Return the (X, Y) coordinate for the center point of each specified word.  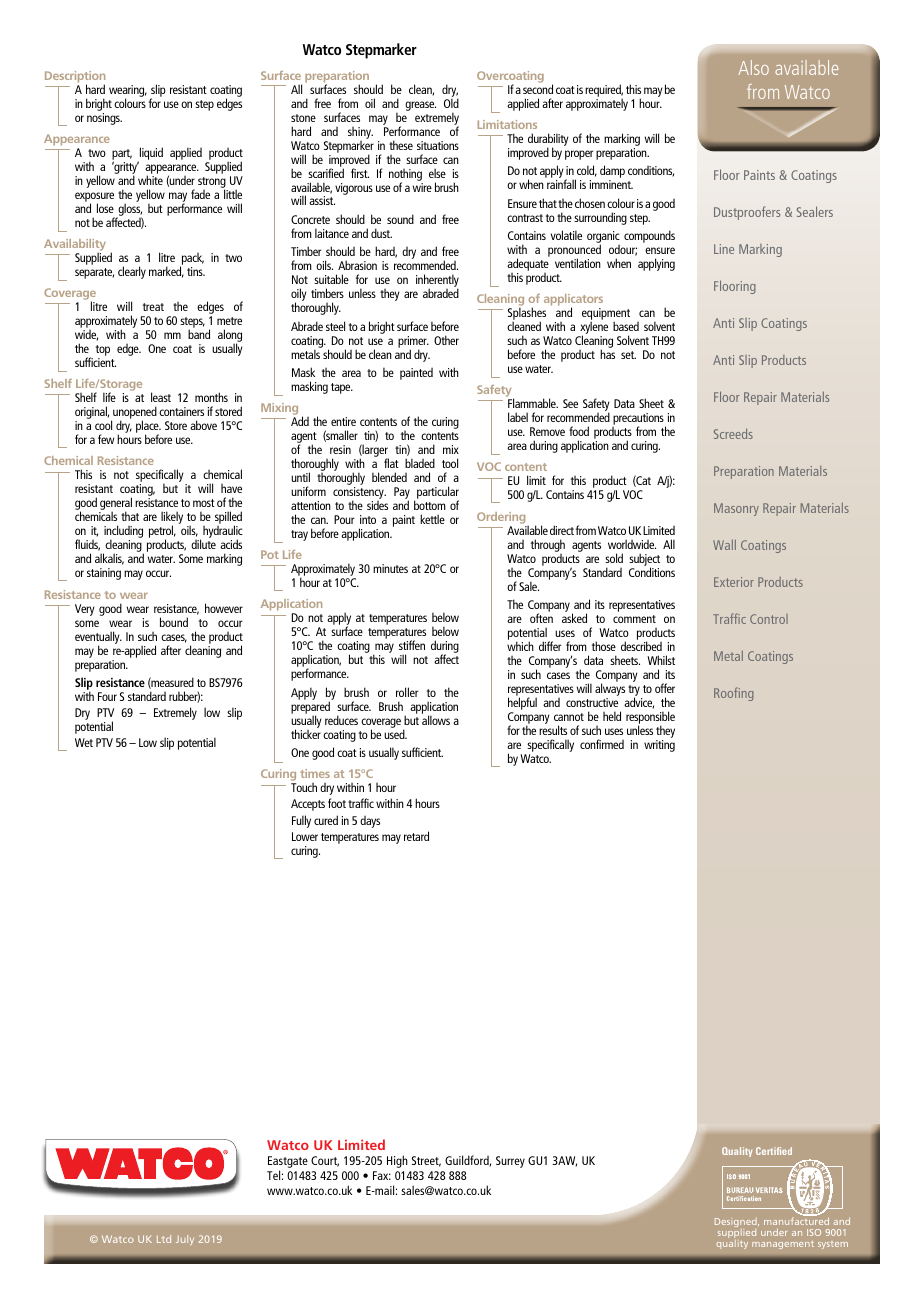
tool (450, 463)
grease (420, 106)
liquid (150, 154)
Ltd (164, 1239)
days (370, 822)
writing (659, 746)
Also (753, 67)
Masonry (736, 509)
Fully (301, 821)
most (204, 503)
